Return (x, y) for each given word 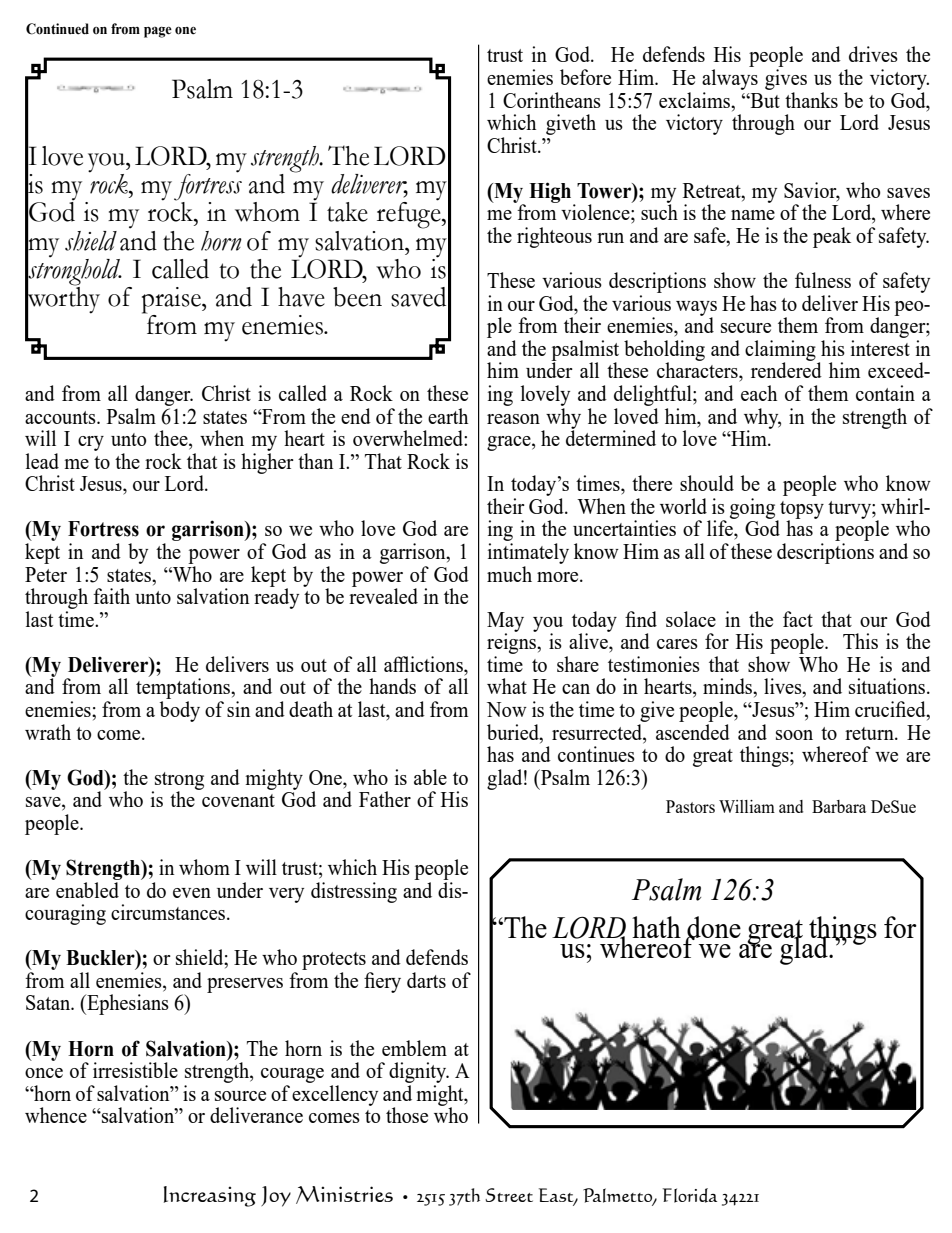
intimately (528, 553)
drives (873, 54)
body (180, 711)
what (507, 686)
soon (794, 735)
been (357, 297)
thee (172, 439)
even (192, 893)
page (158, 32)
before (585, 77)
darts (426, 980)
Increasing (210, 1196)
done (713, 928)
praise (172, 300)
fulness (823, 280)
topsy (801, 511)
